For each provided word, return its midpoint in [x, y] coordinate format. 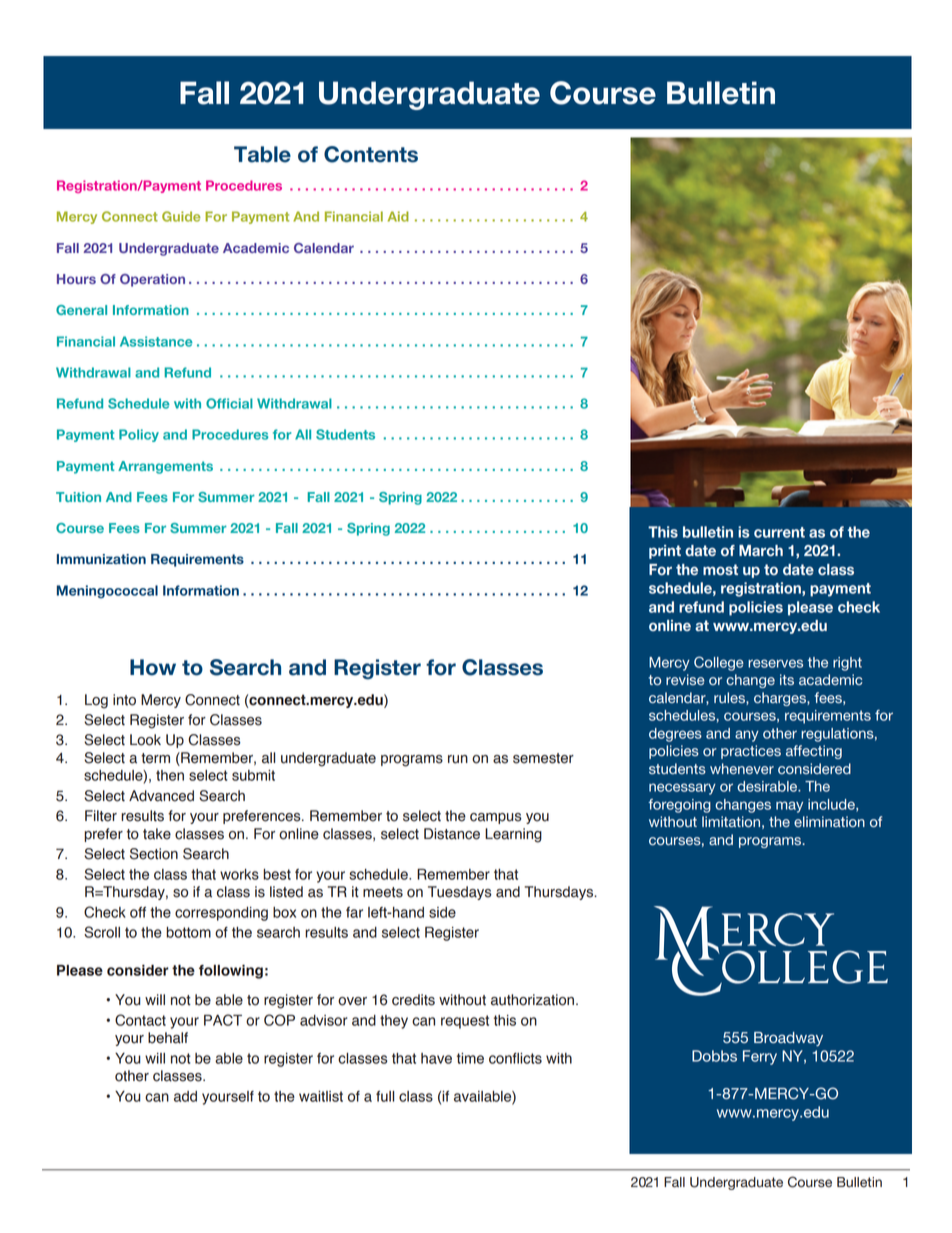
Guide [181, 216]
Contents [371, 154]
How [153, 667]
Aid [398, 216]
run [458, 759]
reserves [775, 663]
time [470, 1058]
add [185, 1096]
